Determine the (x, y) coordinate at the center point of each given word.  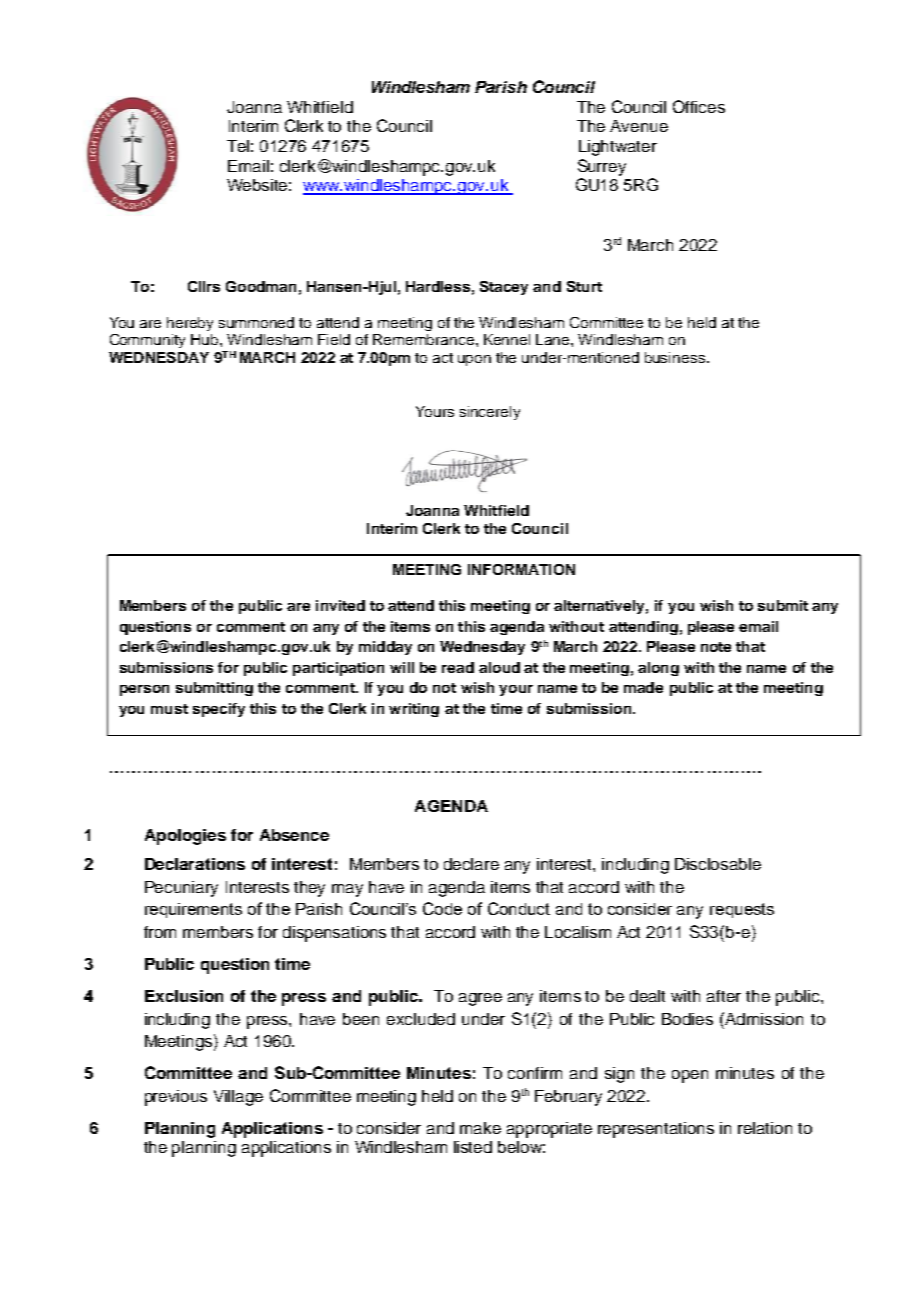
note (716, 647)
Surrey (602, 167)
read (458, 667)
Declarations (195, 864)
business (675, 357)
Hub (206, 339)
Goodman (261, 286)
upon (474, 360)
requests (742, 910)
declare (471, 864)
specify (219, 710)
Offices (699, 106)
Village (238, 1098)
